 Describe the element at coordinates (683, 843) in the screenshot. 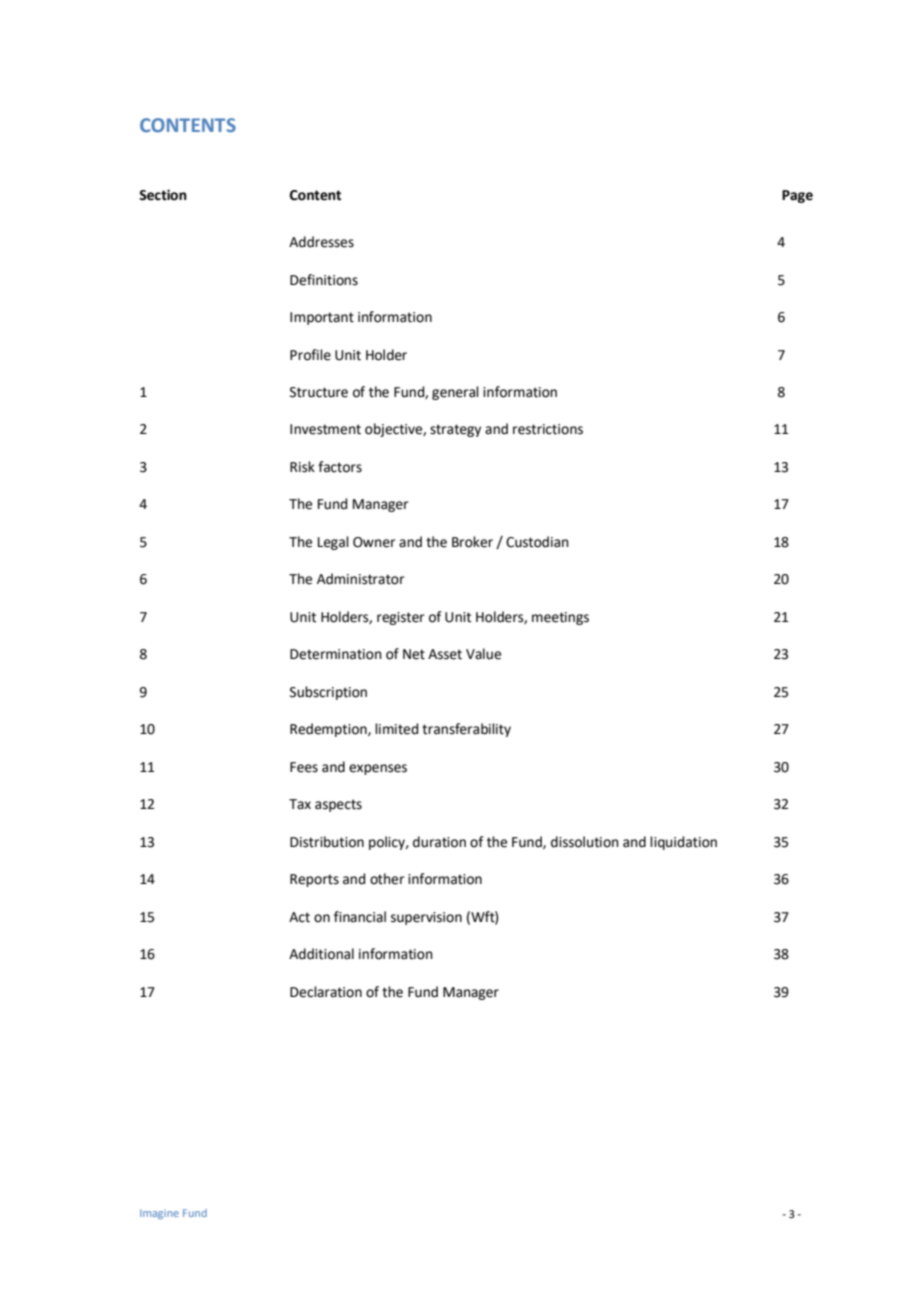

I see `liquidation` at that location.
